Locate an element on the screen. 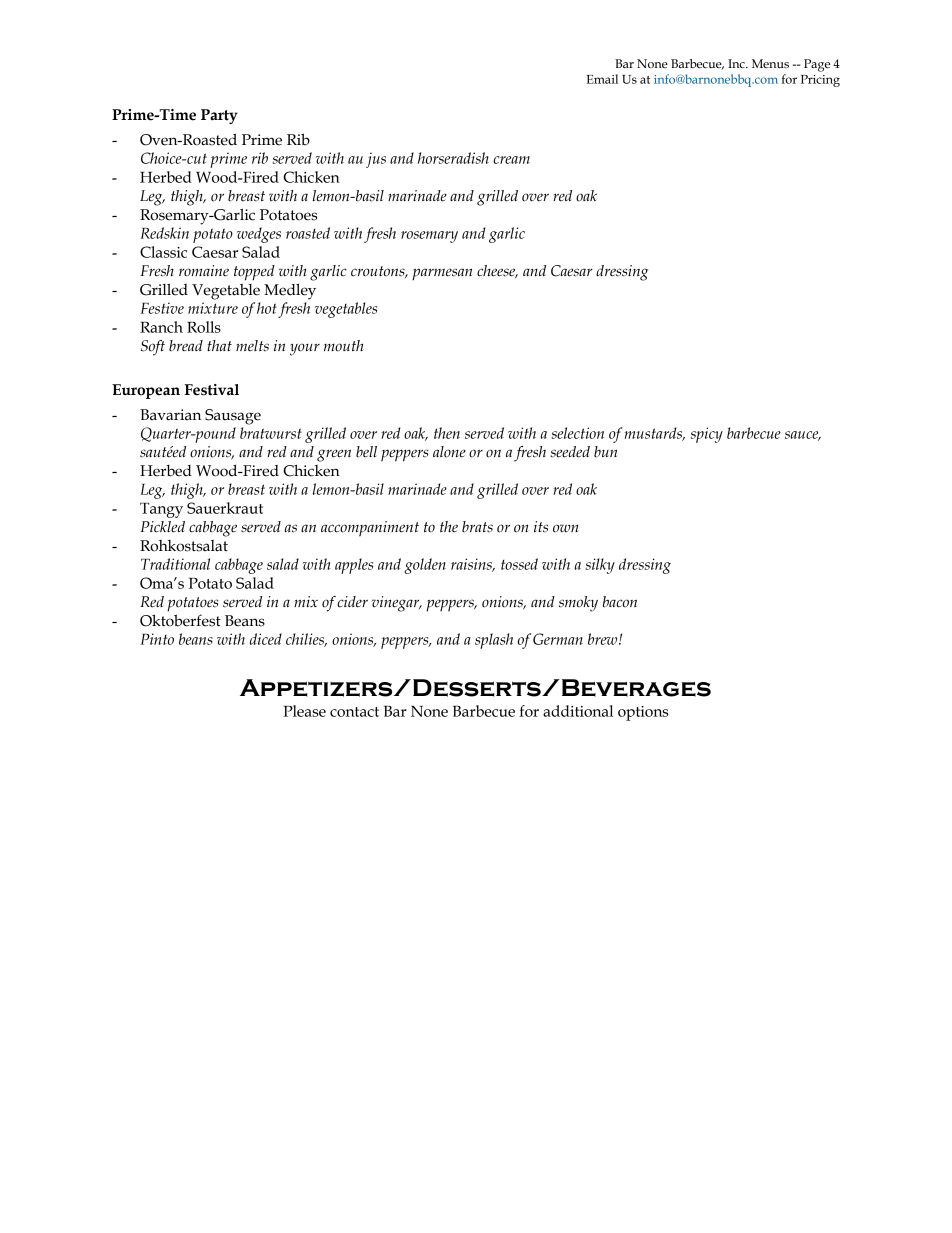 The image size is (952, 1233). Please is located at coordinates (304, 711).
